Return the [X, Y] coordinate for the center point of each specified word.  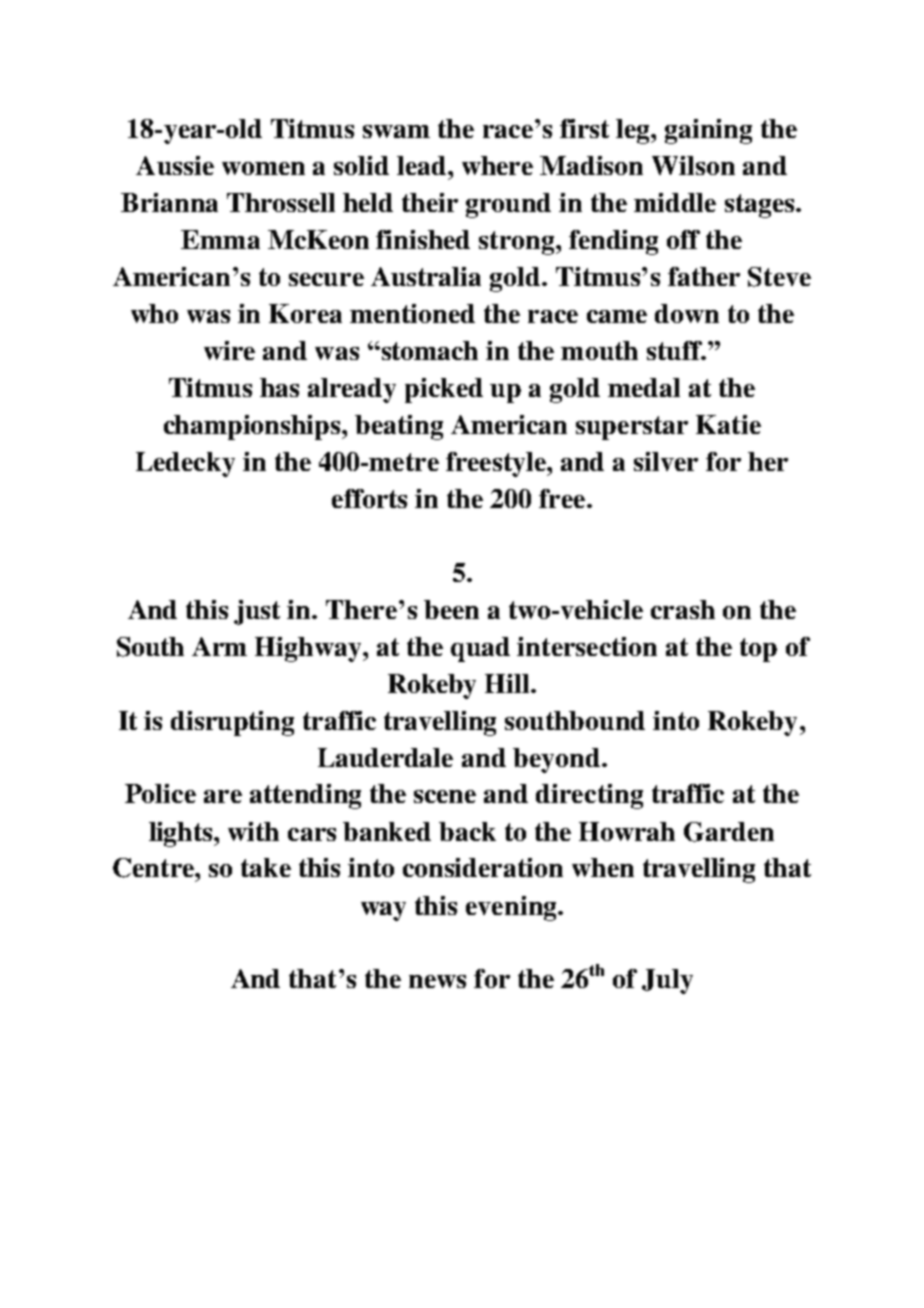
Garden [729, 832]
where [497, 165]
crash [683, 609]
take [266, 867]
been [451, 609]
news [437, 981]
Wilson [693, 165]
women [263, 168]
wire [229, 350]
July [667, 981]
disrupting [232, 723]
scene [445, 796]
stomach [428, 350]
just [257, 612]
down [687, 313]
